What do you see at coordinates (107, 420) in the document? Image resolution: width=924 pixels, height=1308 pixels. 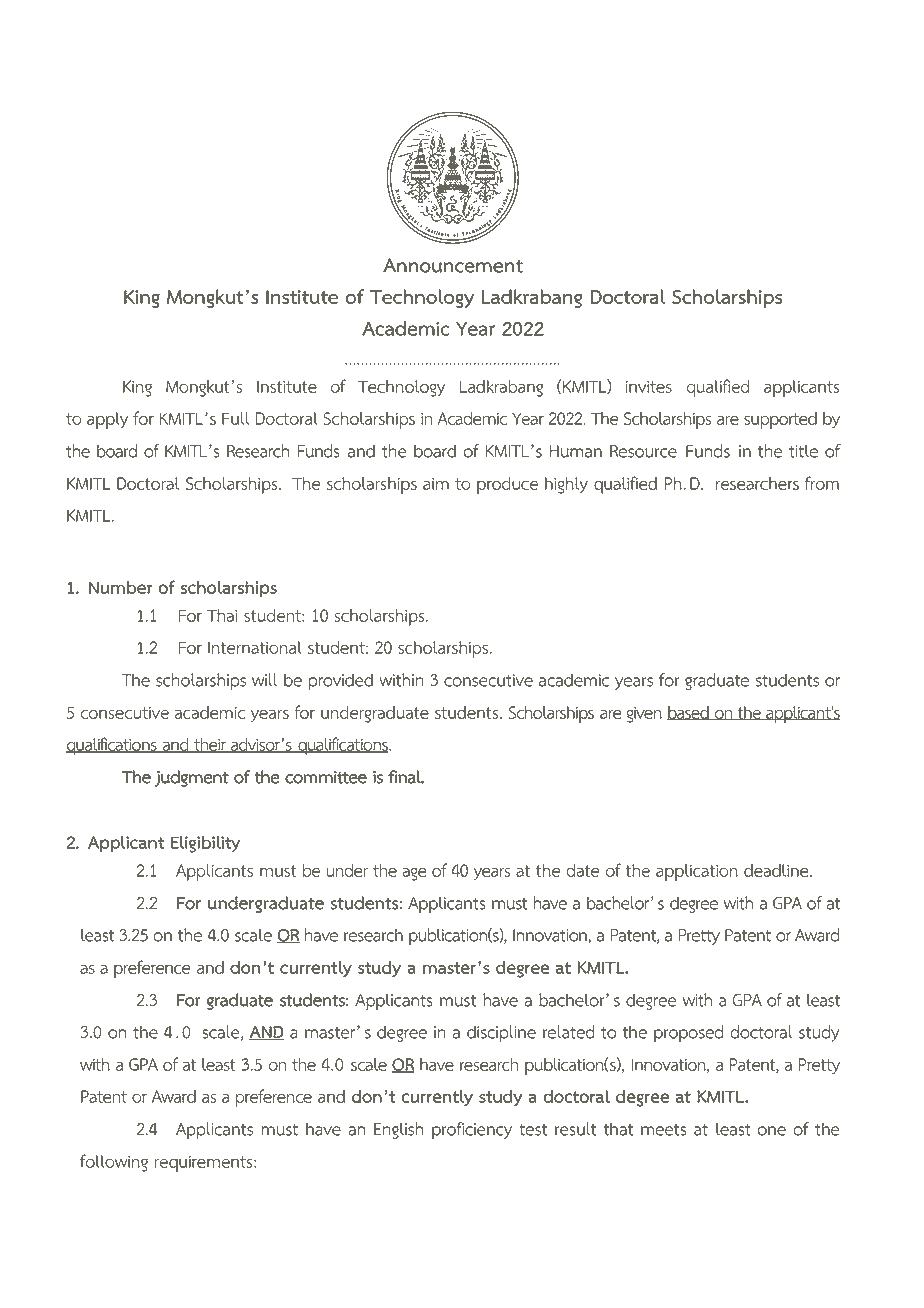 I see `apply` at bounding box center [107, 420].
